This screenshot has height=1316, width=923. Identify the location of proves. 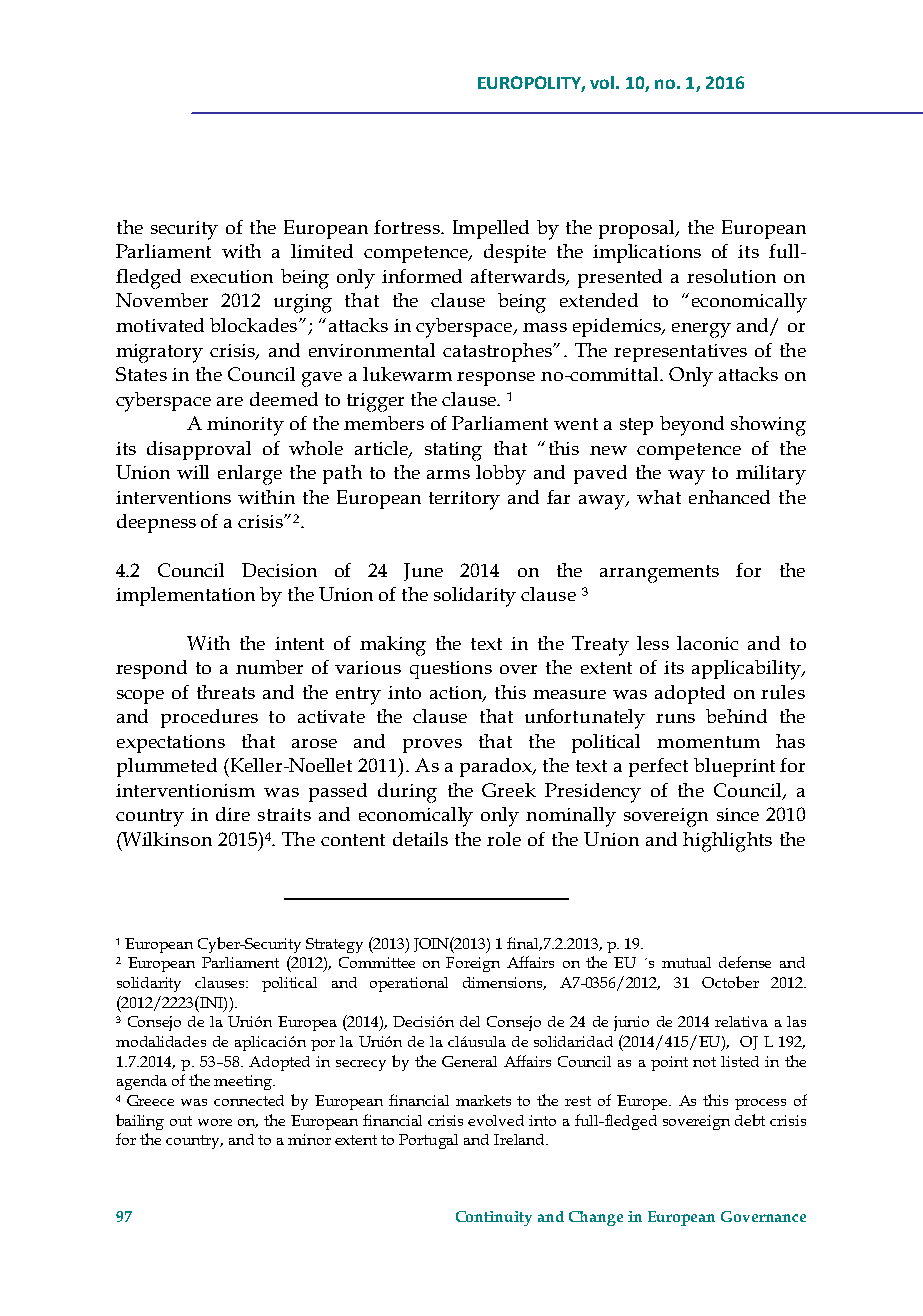
(432, 746).
